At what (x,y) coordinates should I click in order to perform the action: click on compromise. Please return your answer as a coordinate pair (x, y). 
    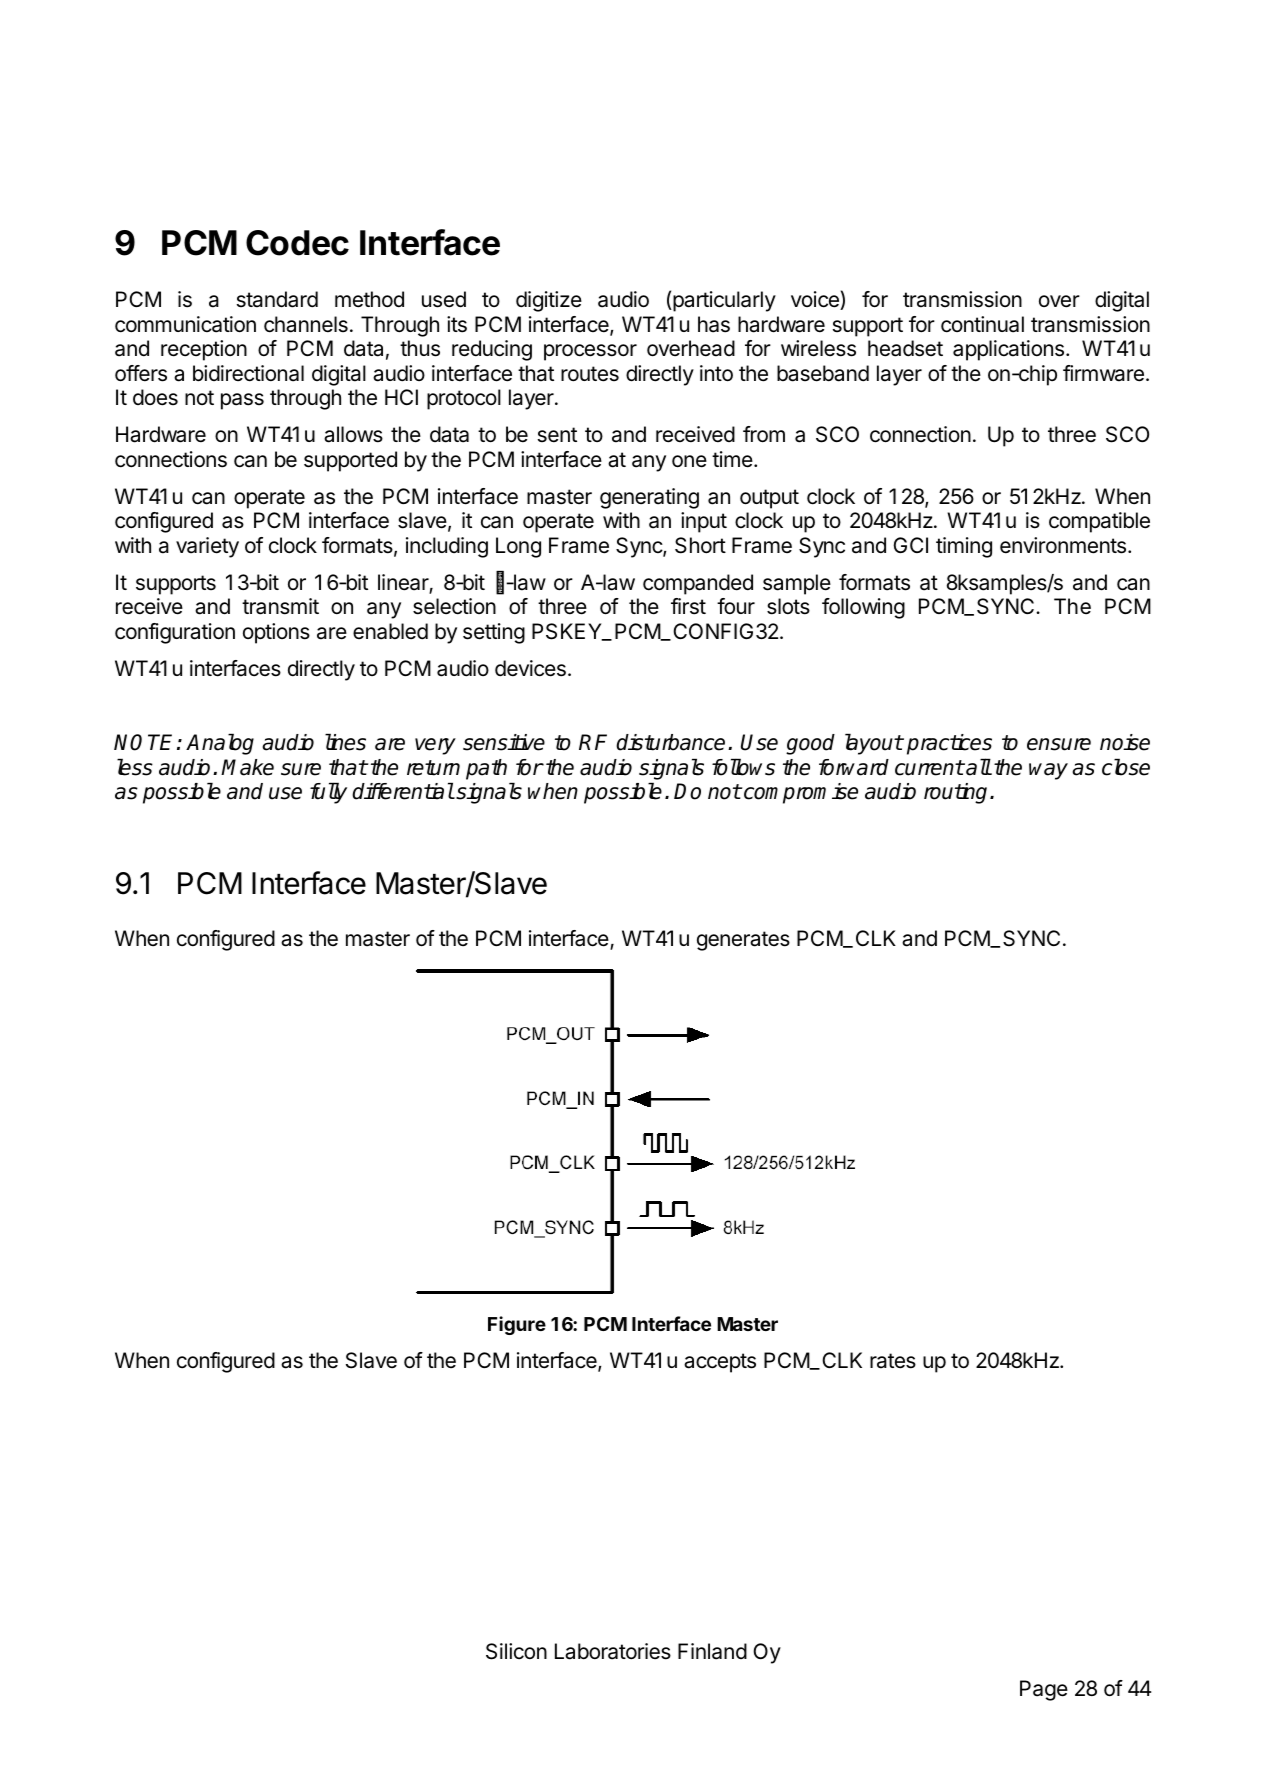
    Looking at the image, I should click on (801, 793).
